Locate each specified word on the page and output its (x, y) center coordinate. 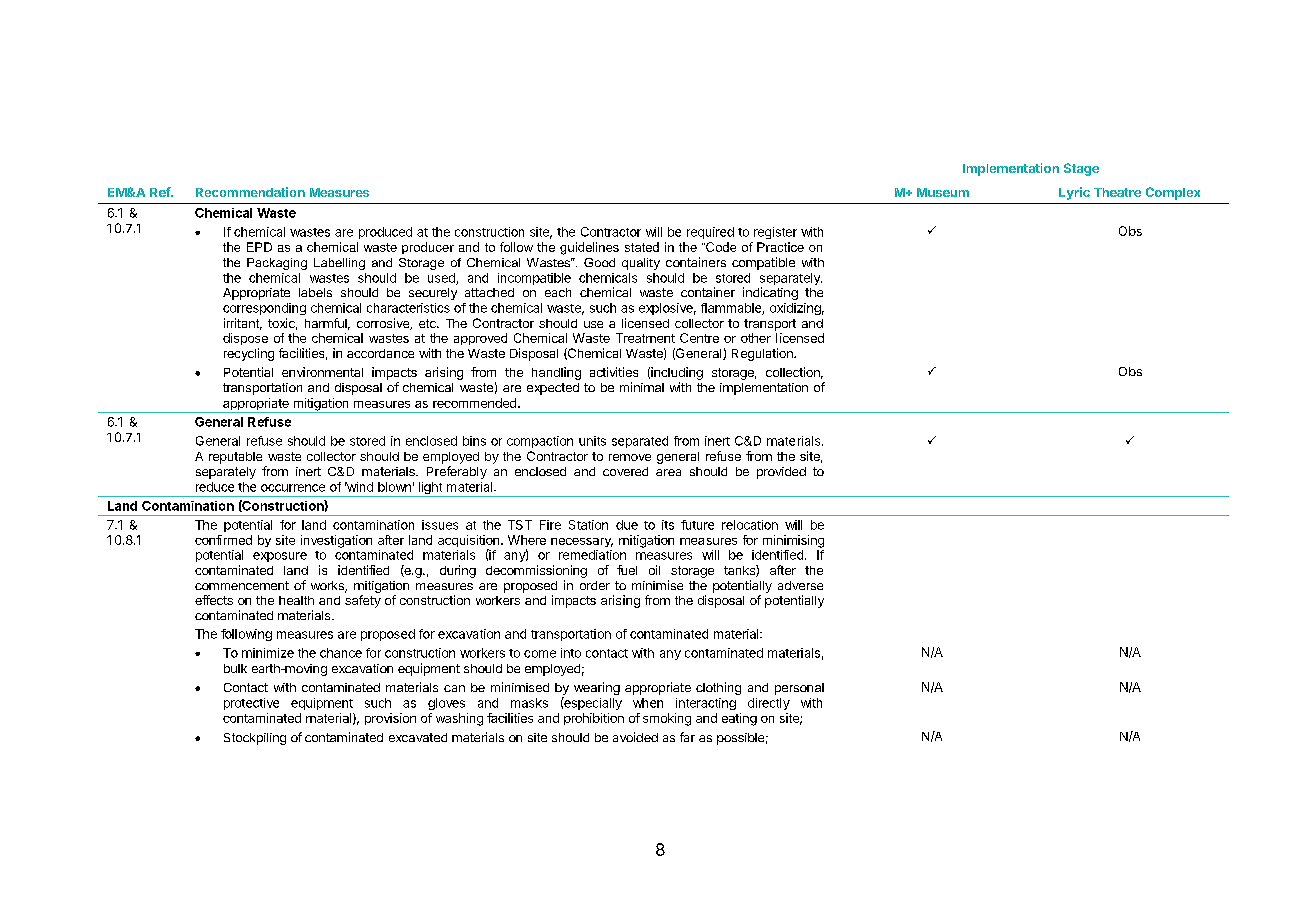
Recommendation (250, 192)
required (710, 233)
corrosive (384, 324)
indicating (770, 293)
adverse (800, 585)
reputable (235, 458)
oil (654, 570)
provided (781, 473)
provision (390, 719)
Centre (699, 338)
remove (630, 457)
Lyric (1074, 193)
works (328, 587)
